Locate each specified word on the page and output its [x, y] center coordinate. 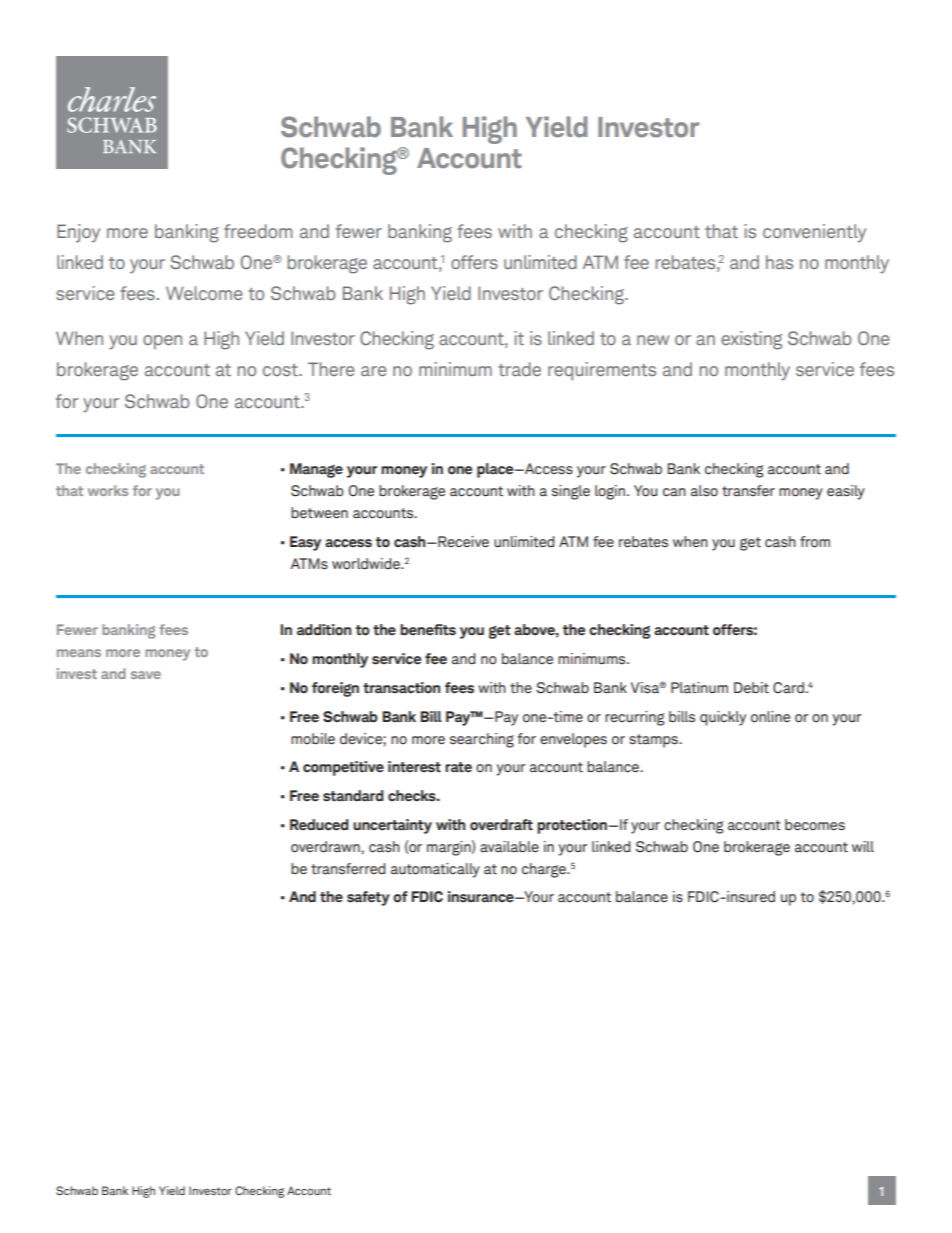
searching [482, 740]
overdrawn [326, 847]
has [779, 262]
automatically [435, 870]
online [770, 717]
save [146, 675]
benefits [428, 630]
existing [751, 340]
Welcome [204, 293]
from [815, 542]
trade [519, 369]
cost [281, 370]
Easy [305, 543]
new [653, 340]
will [863, 846]
